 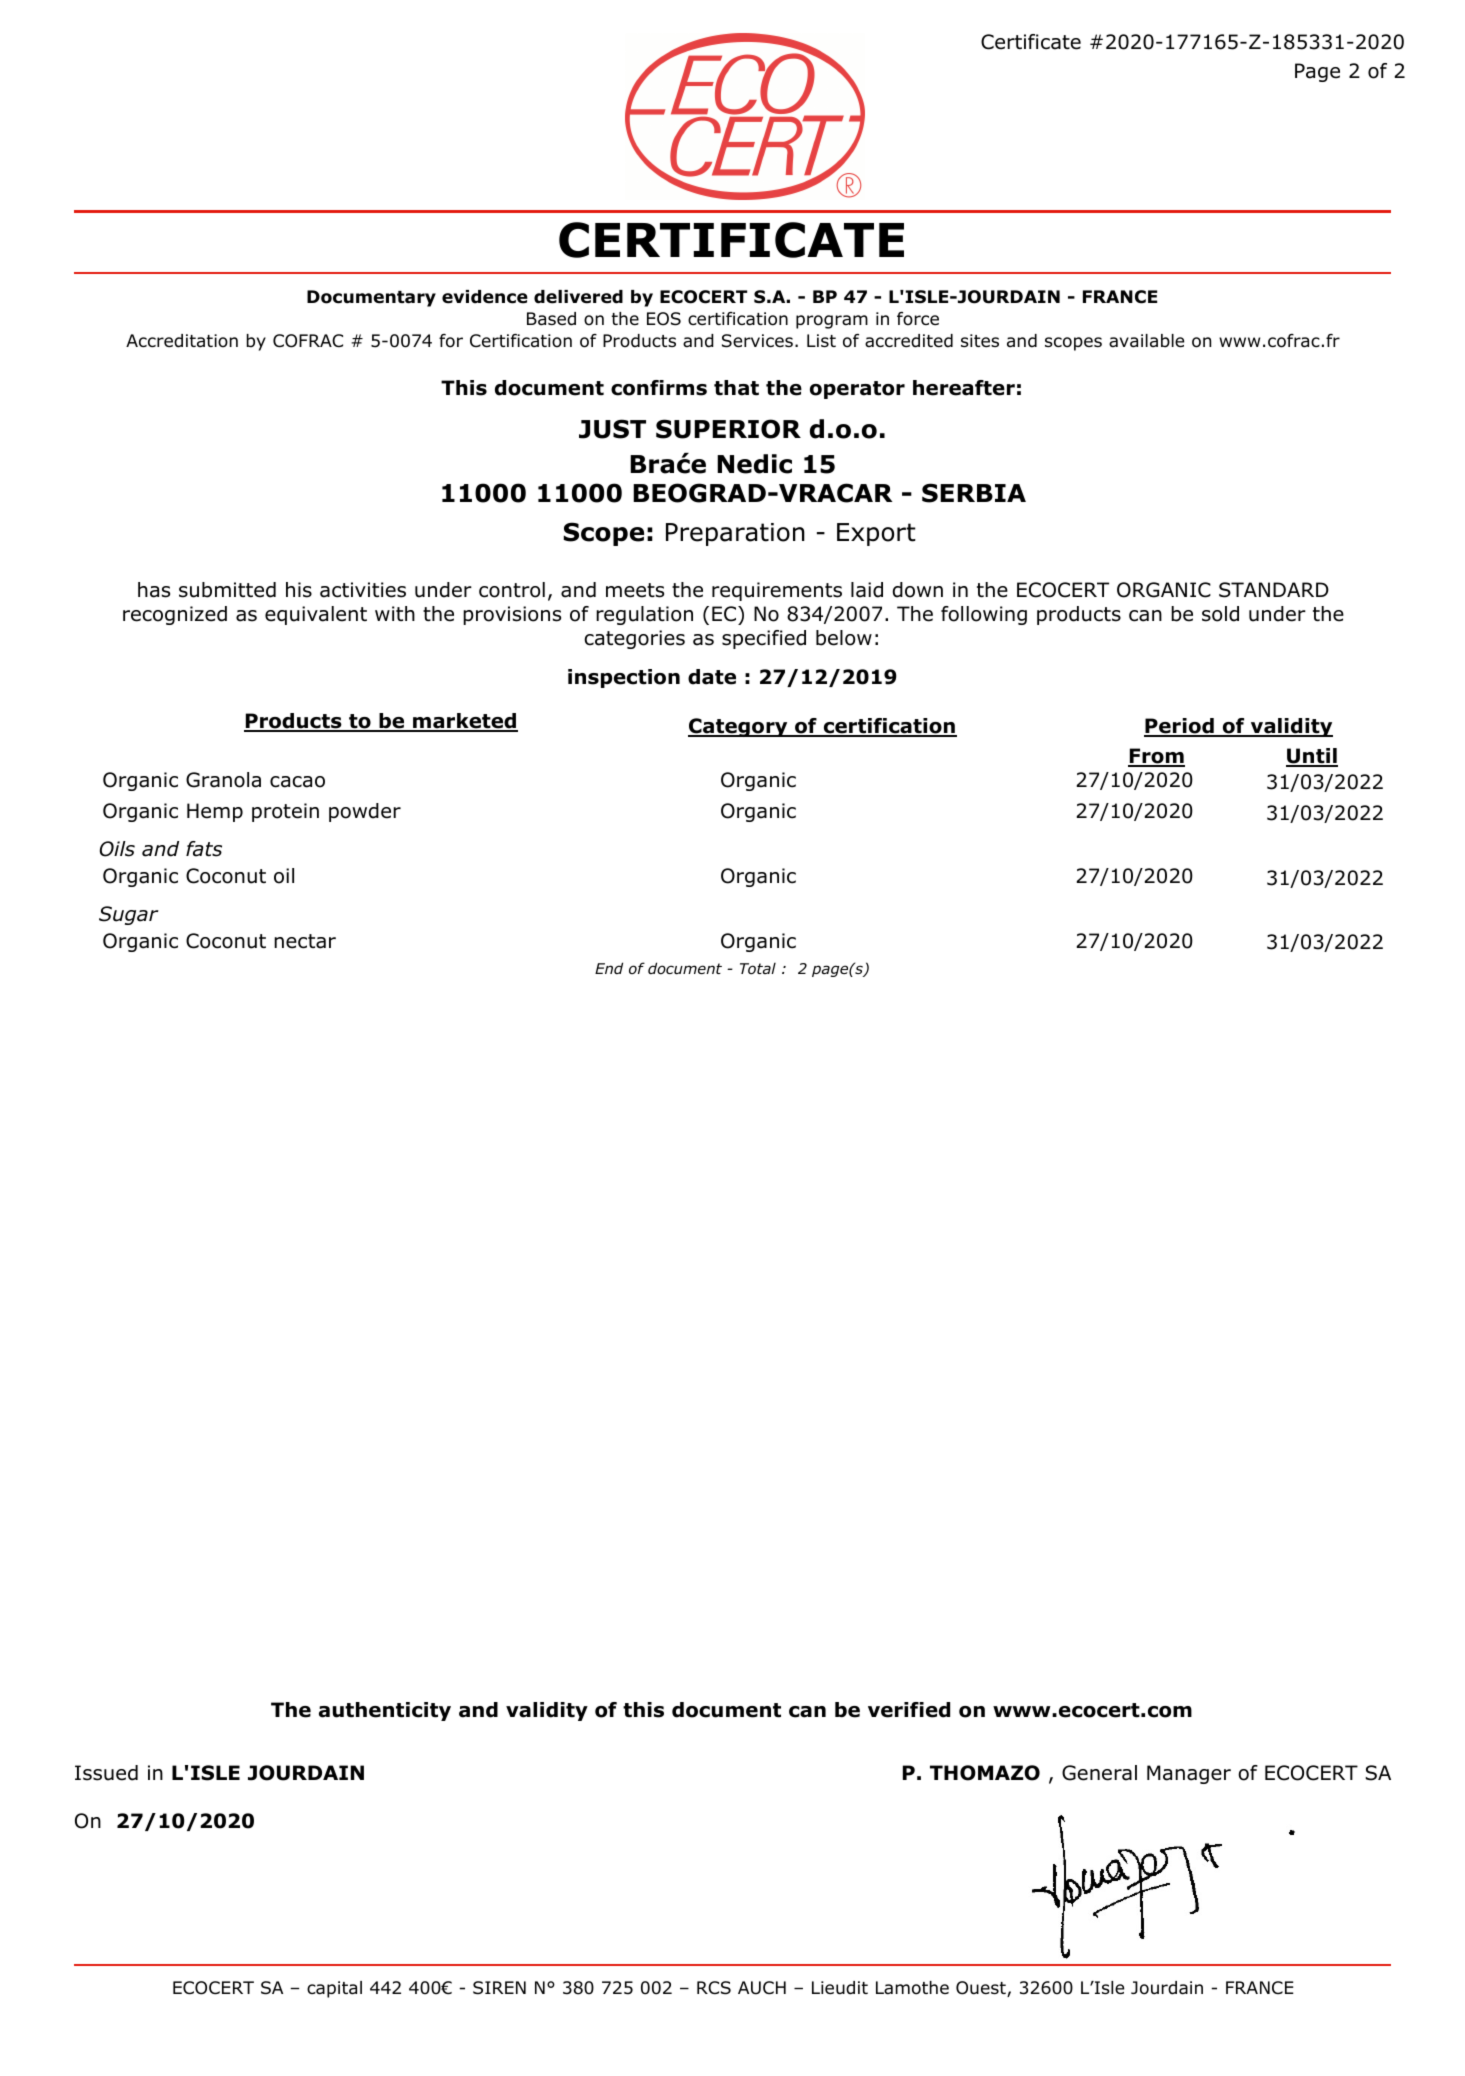 What do you see at coordinates (1146, 341) in the screenshot?
I see `available` at bounding box center [1146, 341].
